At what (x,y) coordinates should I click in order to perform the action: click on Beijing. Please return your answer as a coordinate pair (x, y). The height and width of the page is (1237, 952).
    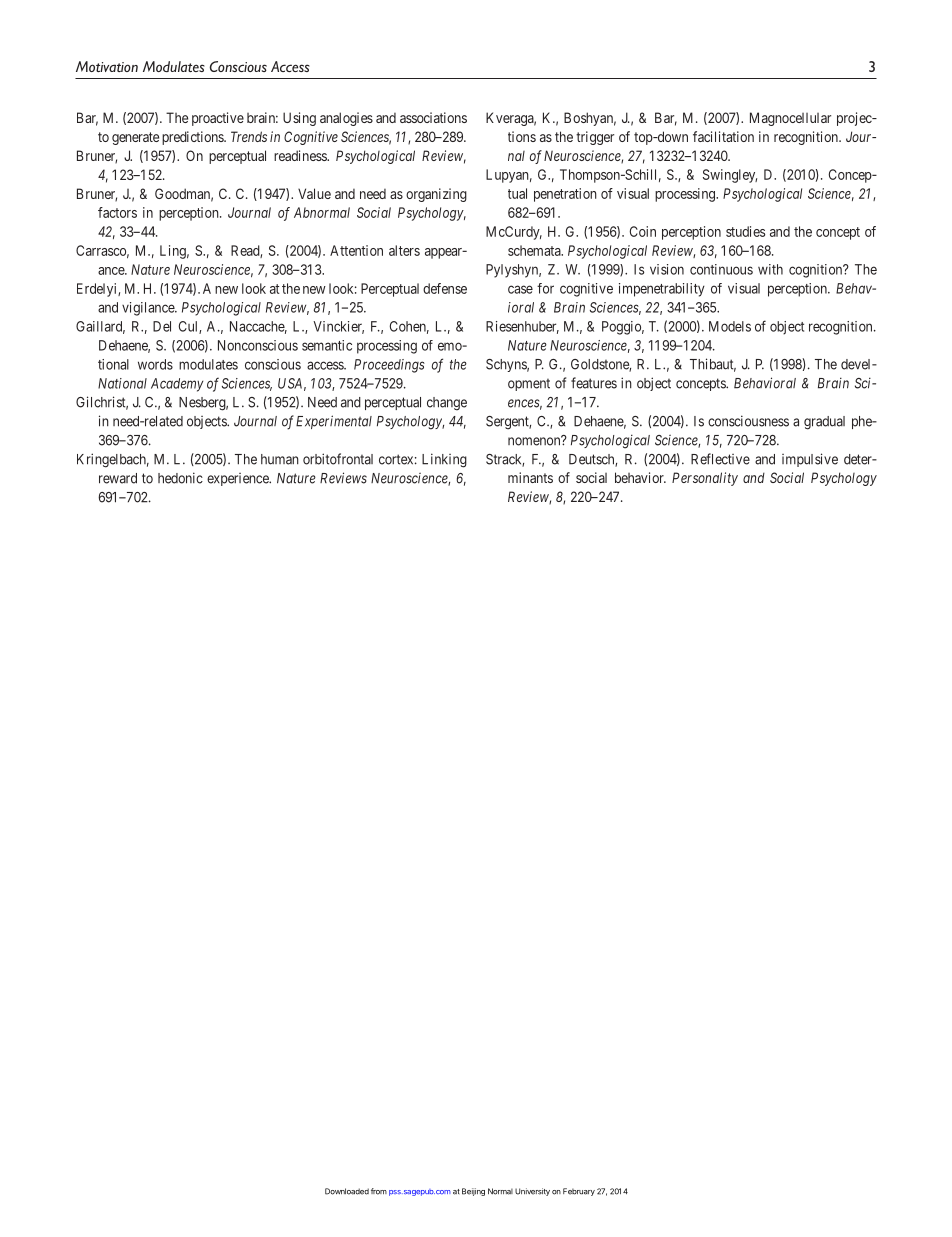
    Looking at the image, I should click on (473, 1192).
